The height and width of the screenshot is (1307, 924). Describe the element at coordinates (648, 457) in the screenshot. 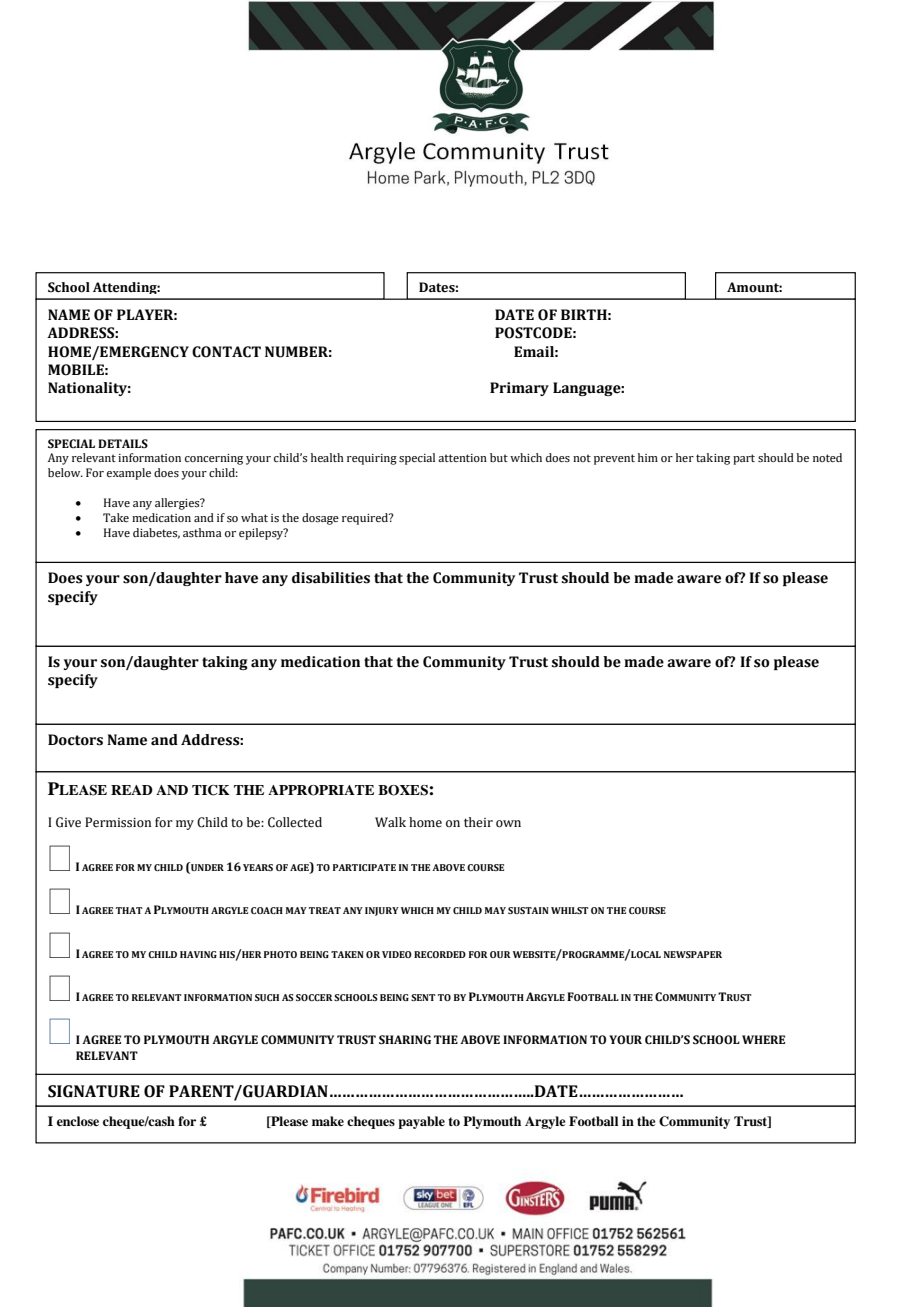

I see `him` at that location.
